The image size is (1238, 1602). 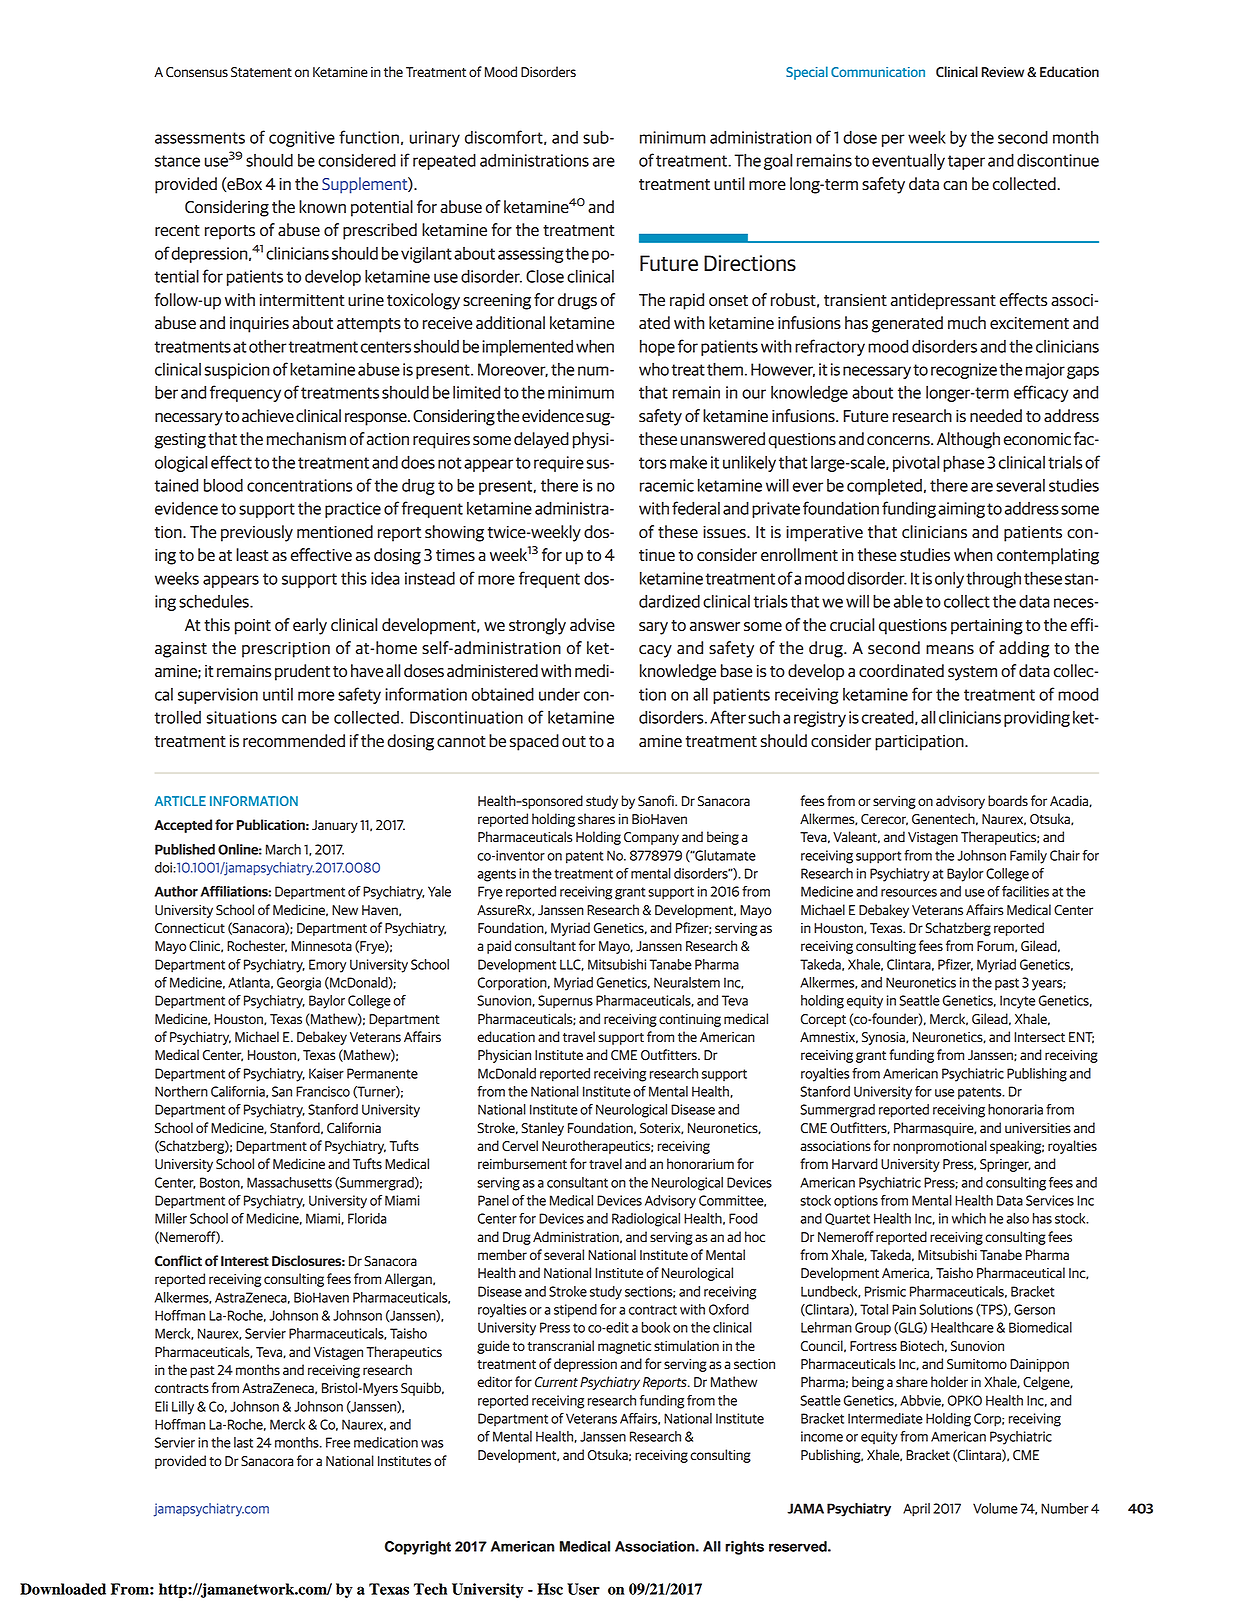 I want to click on assessments, so click(x=200, y=138).
